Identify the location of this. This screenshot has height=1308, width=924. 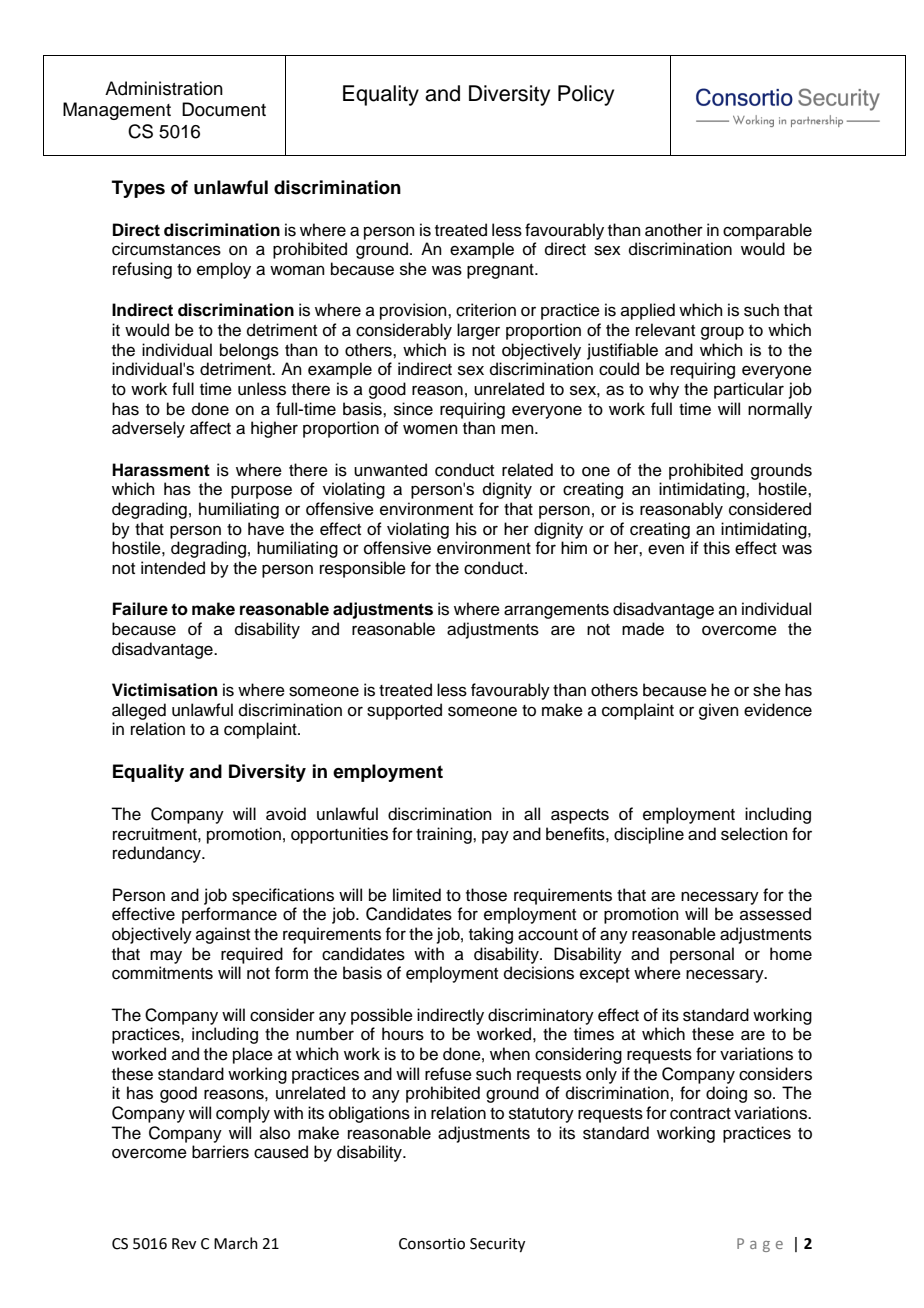
(716, 548).
